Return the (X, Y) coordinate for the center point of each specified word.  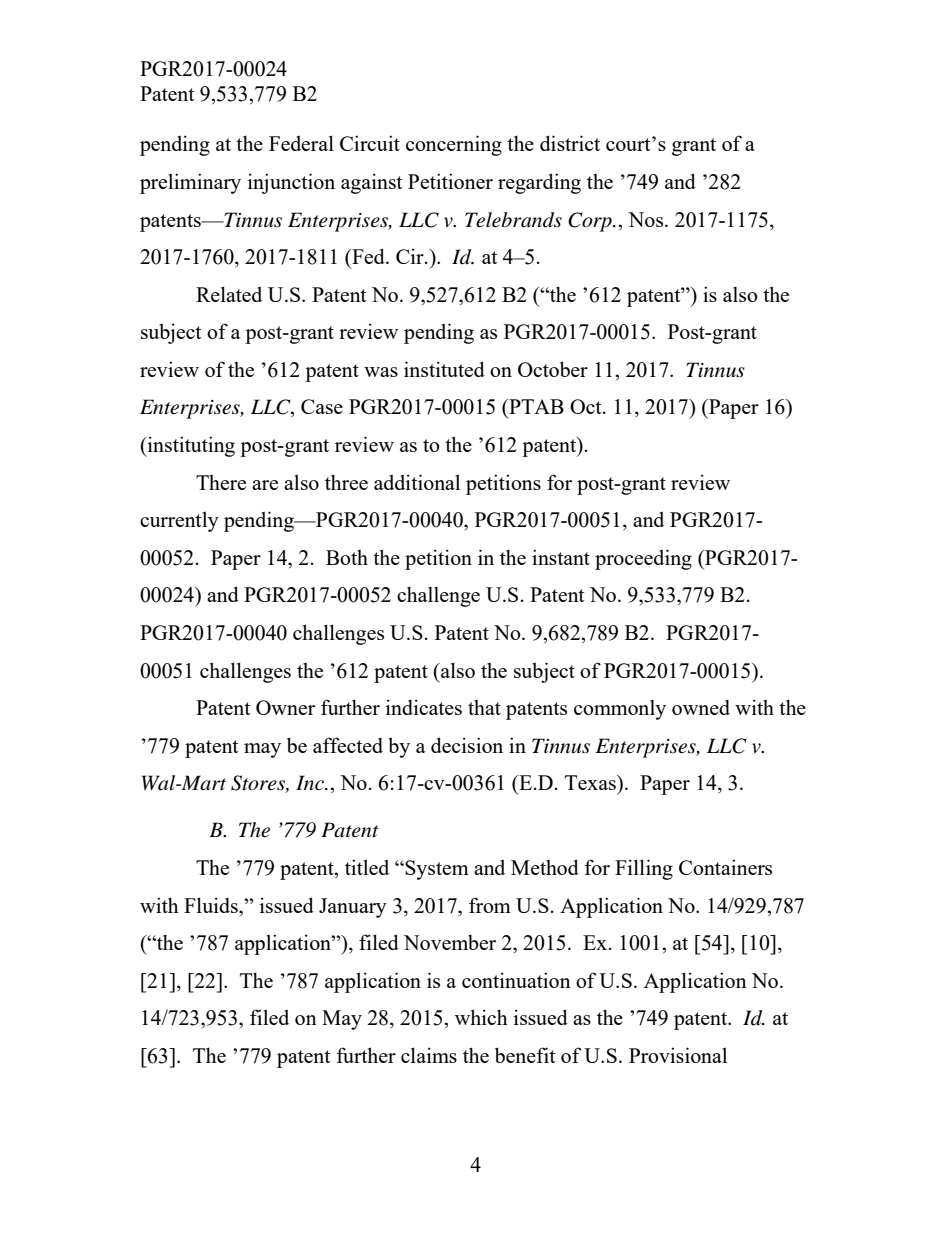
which (481, 1017)
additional (417, 482)
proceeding (643, 559)
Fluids (212, 905)
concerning (454, 145)
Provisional (678, 1055)
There (221, 482)
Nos (647, 219)
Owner (285, 707)
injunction (291, 183)
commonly (620, 710)
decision (467, 745)
